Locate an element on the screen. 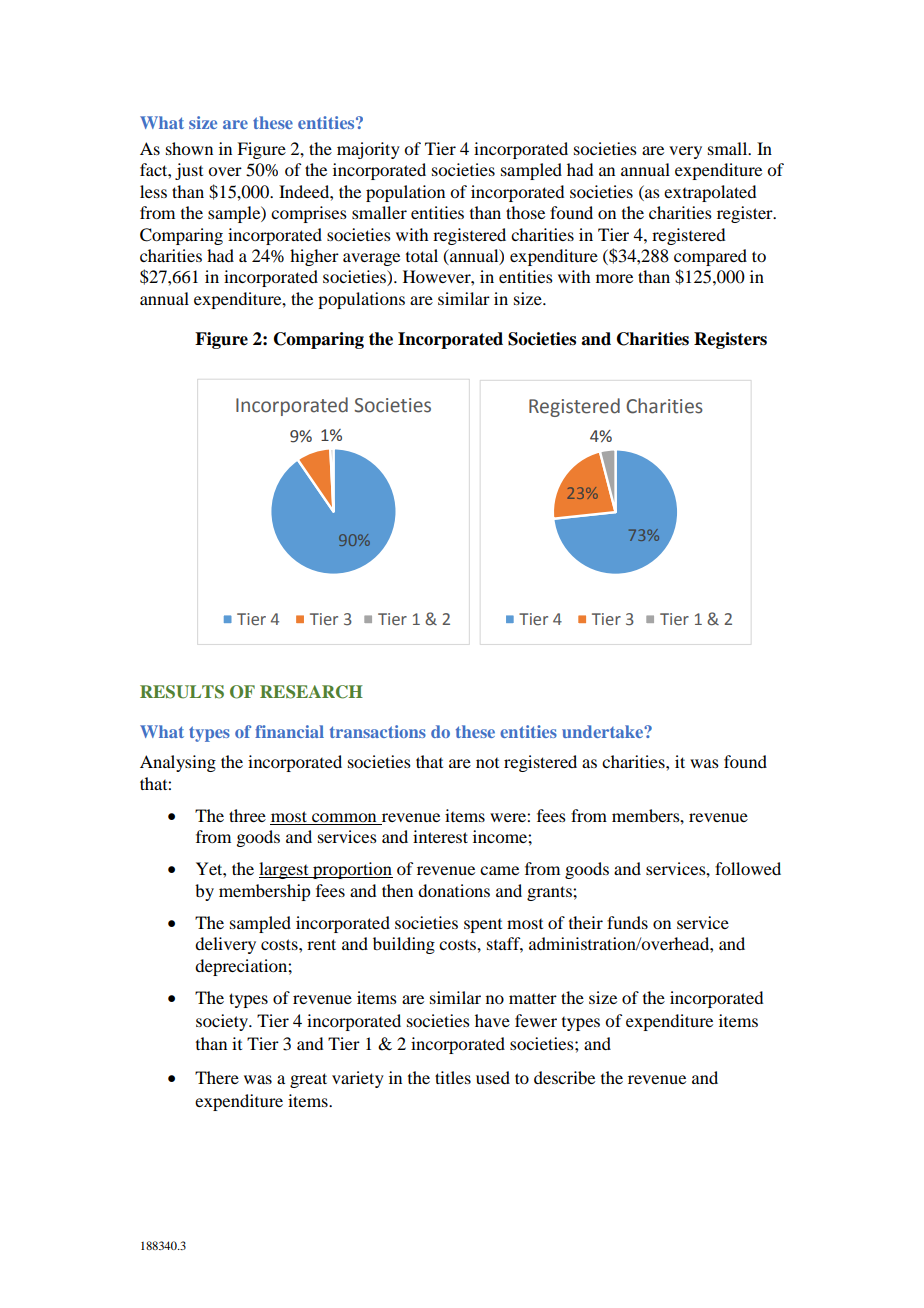 The height and width of the screenshot is (1308, 924). just is located at coordinates (189, 171).
